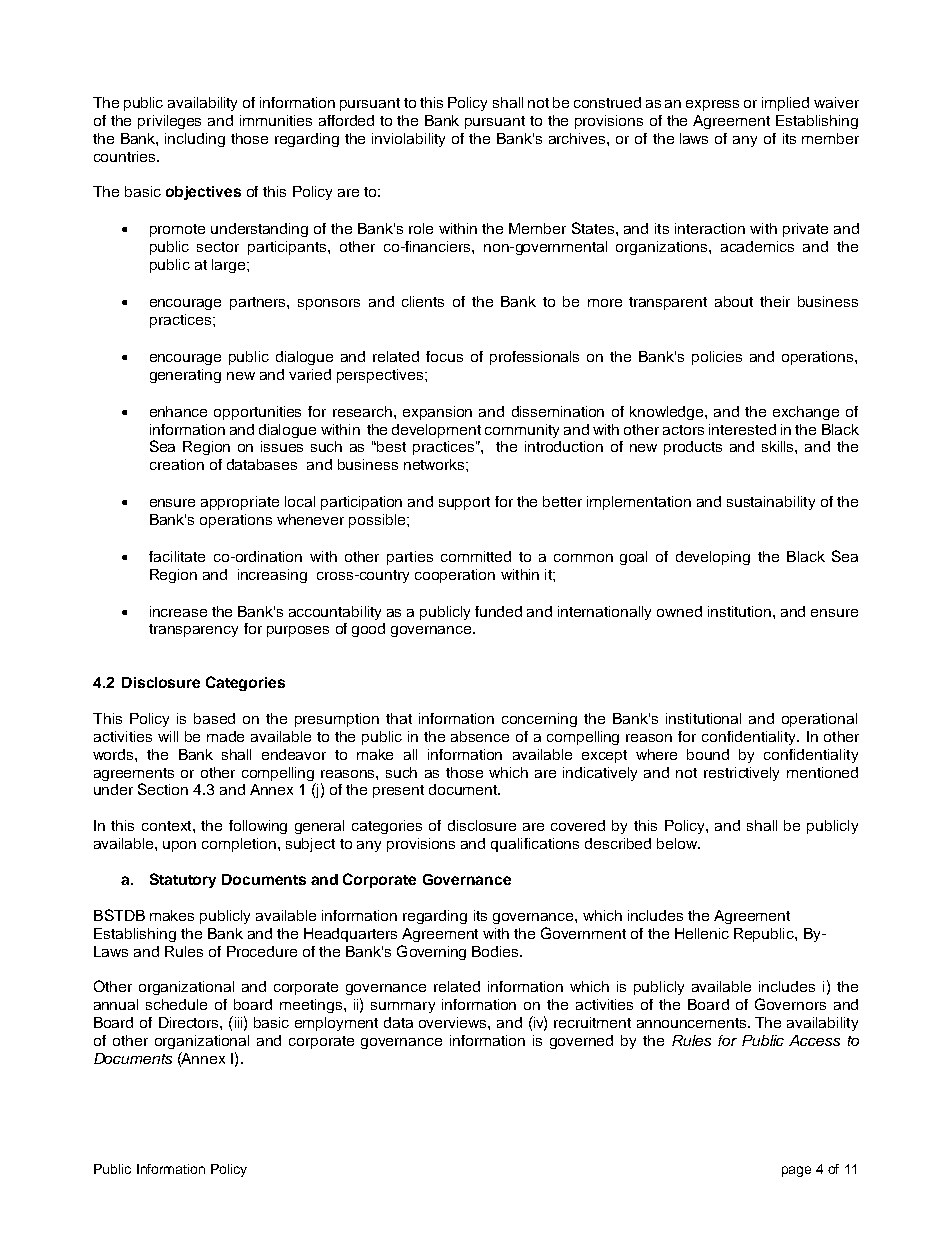 This document has height=1233, width=952. I want to click on funded, so click(498, 611).
